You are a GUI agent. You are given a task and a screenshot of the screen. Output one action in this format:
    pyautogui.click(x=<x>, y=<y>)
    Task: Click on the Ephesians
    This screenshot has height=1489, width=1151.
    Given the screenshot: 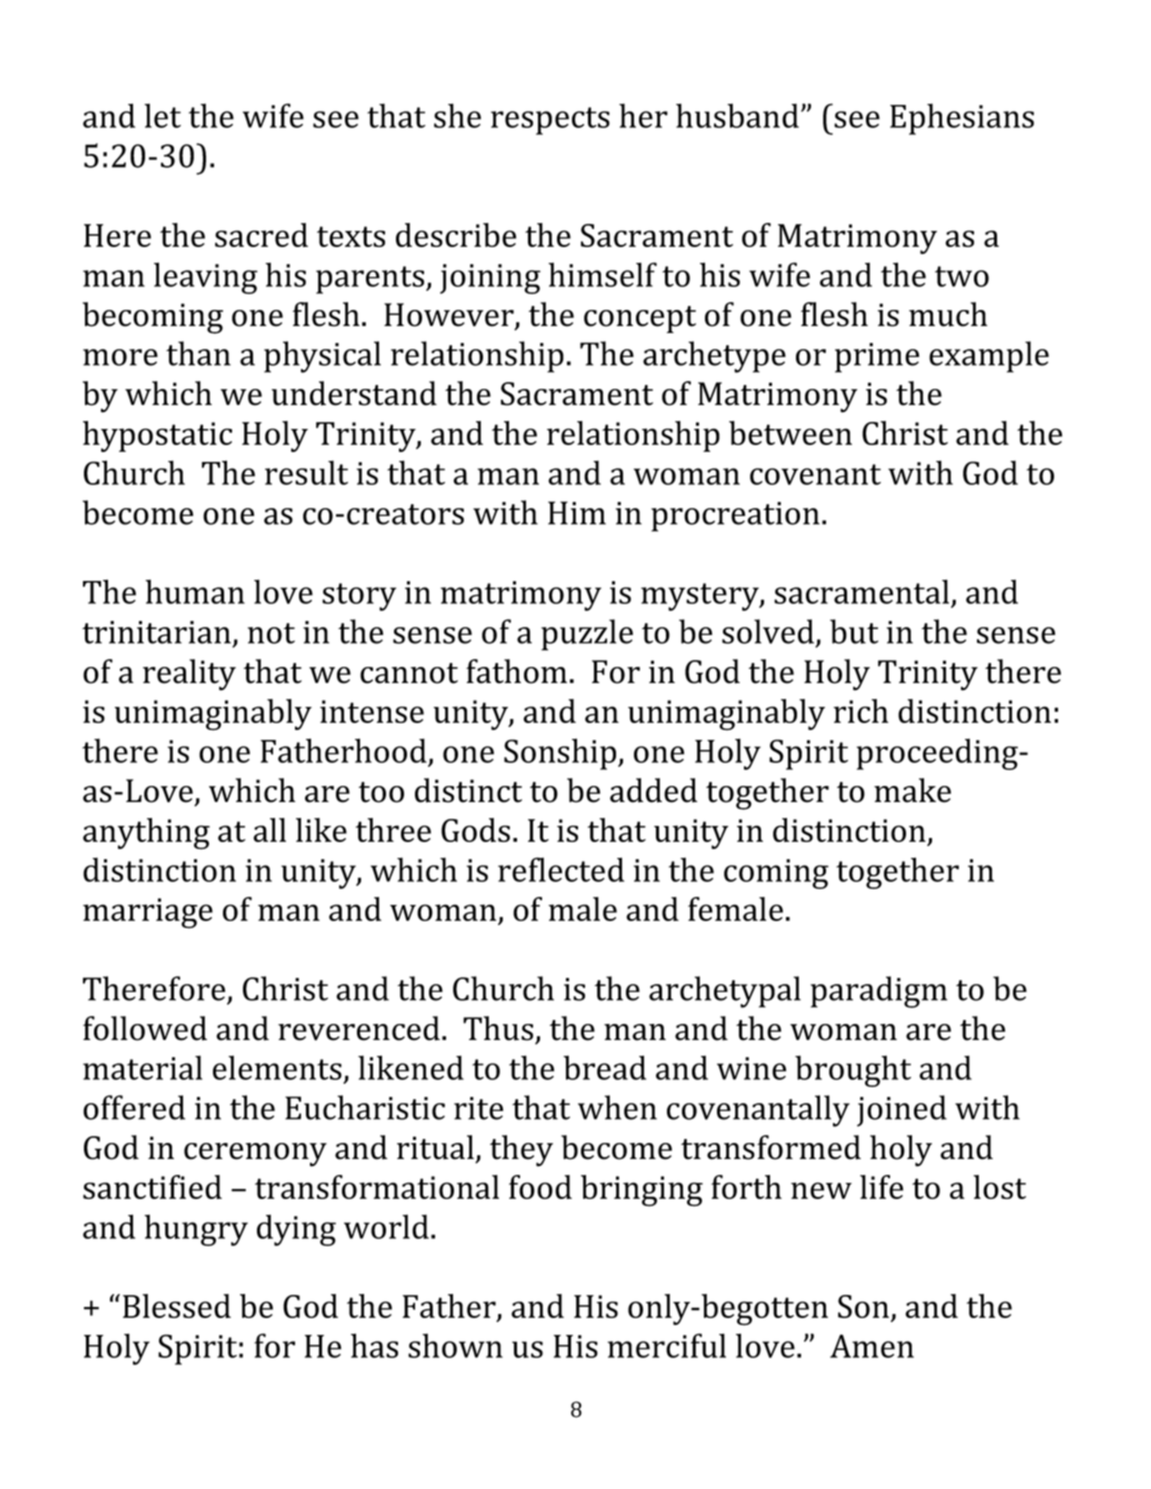 What is the action you would take?
    pyautogui.click(x=962, y=119)
